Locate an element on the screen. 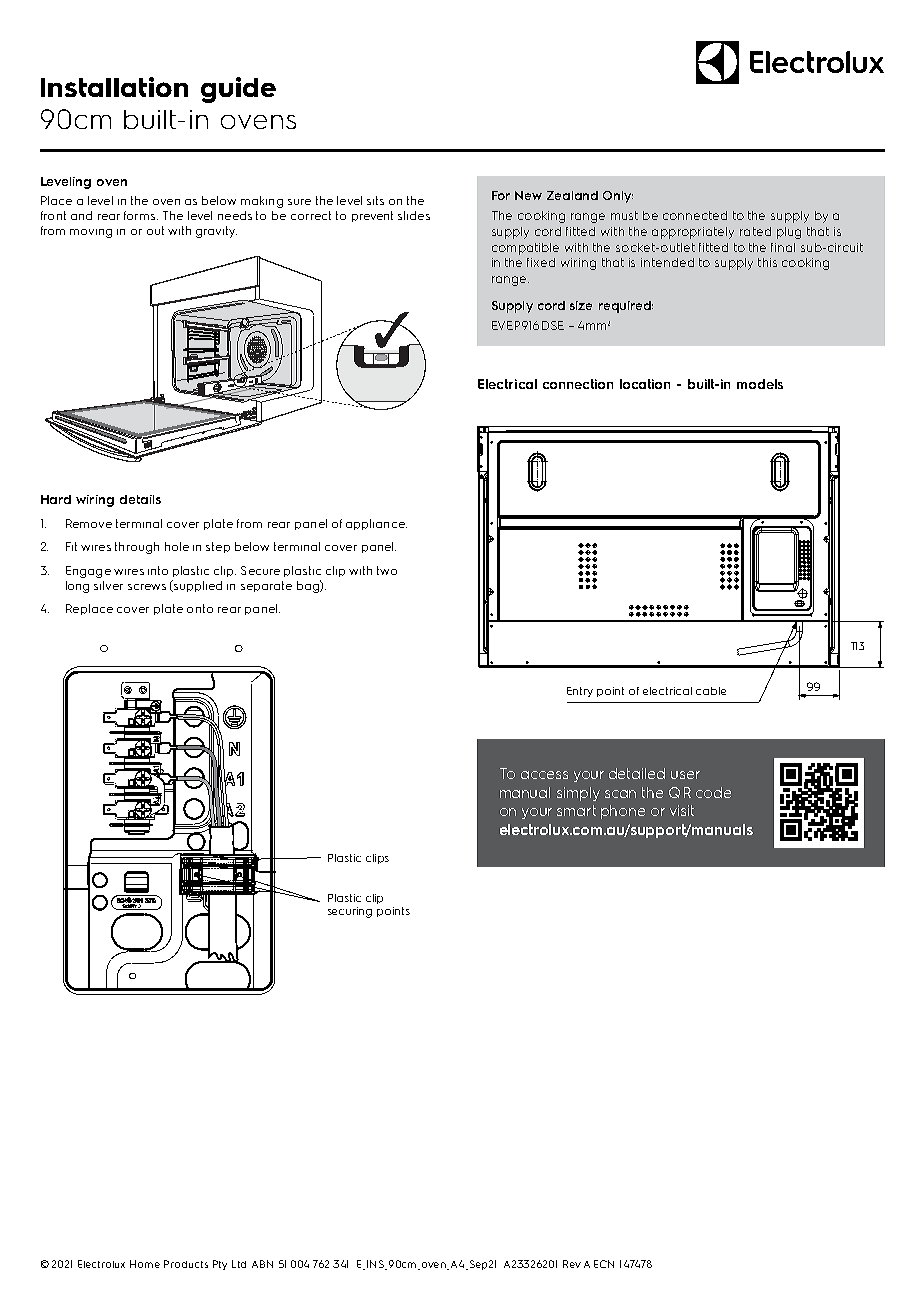 The image size is (924, 1308). cable is located at coordinates (711, 691).
